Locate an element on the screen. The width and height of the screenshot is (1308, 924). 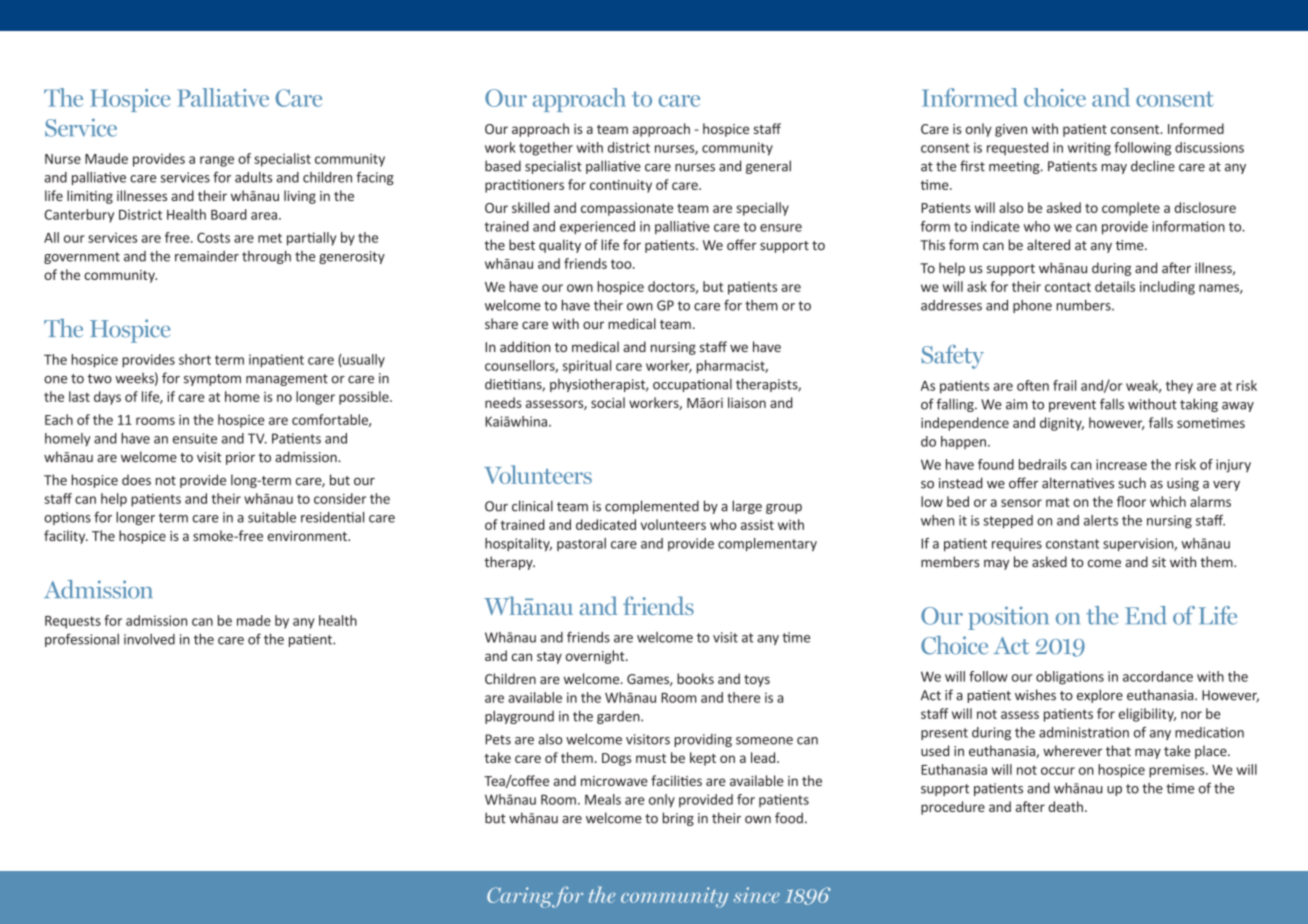
suitable is located at coordinates (272, 517).
